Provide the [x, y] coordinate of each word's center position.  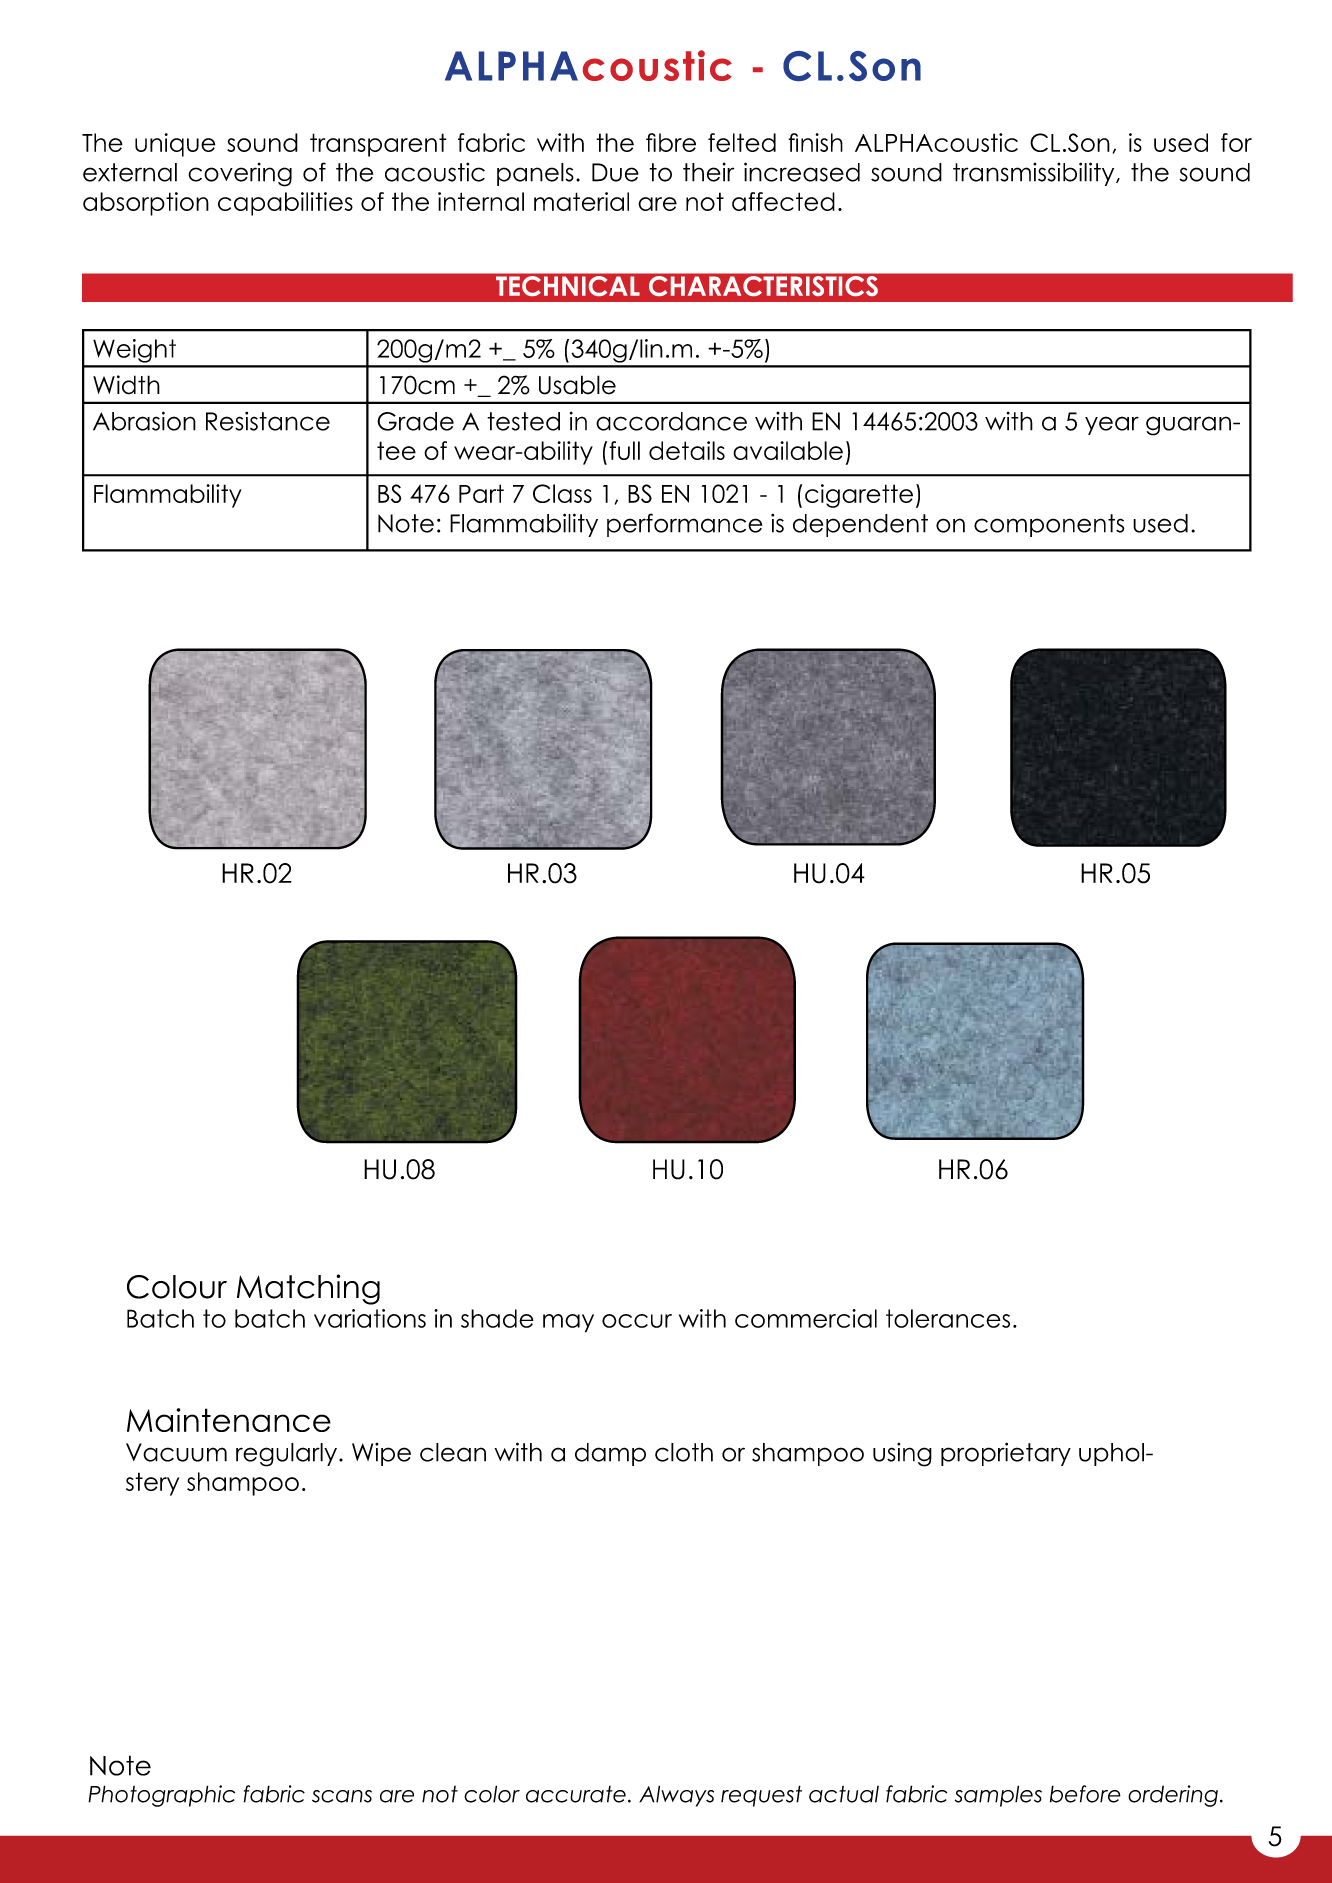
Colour [177, 1287]
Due [615, 172]
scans [342, 1796]
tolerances [948, 1318]
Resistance [268, 421]
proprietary [1006, 1454]
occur [637, 1321]
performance [684, 525]
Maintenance [229, 1420]
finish [815, 142]
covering [240, 175]
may [568, 1323]
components [1049, 525]
